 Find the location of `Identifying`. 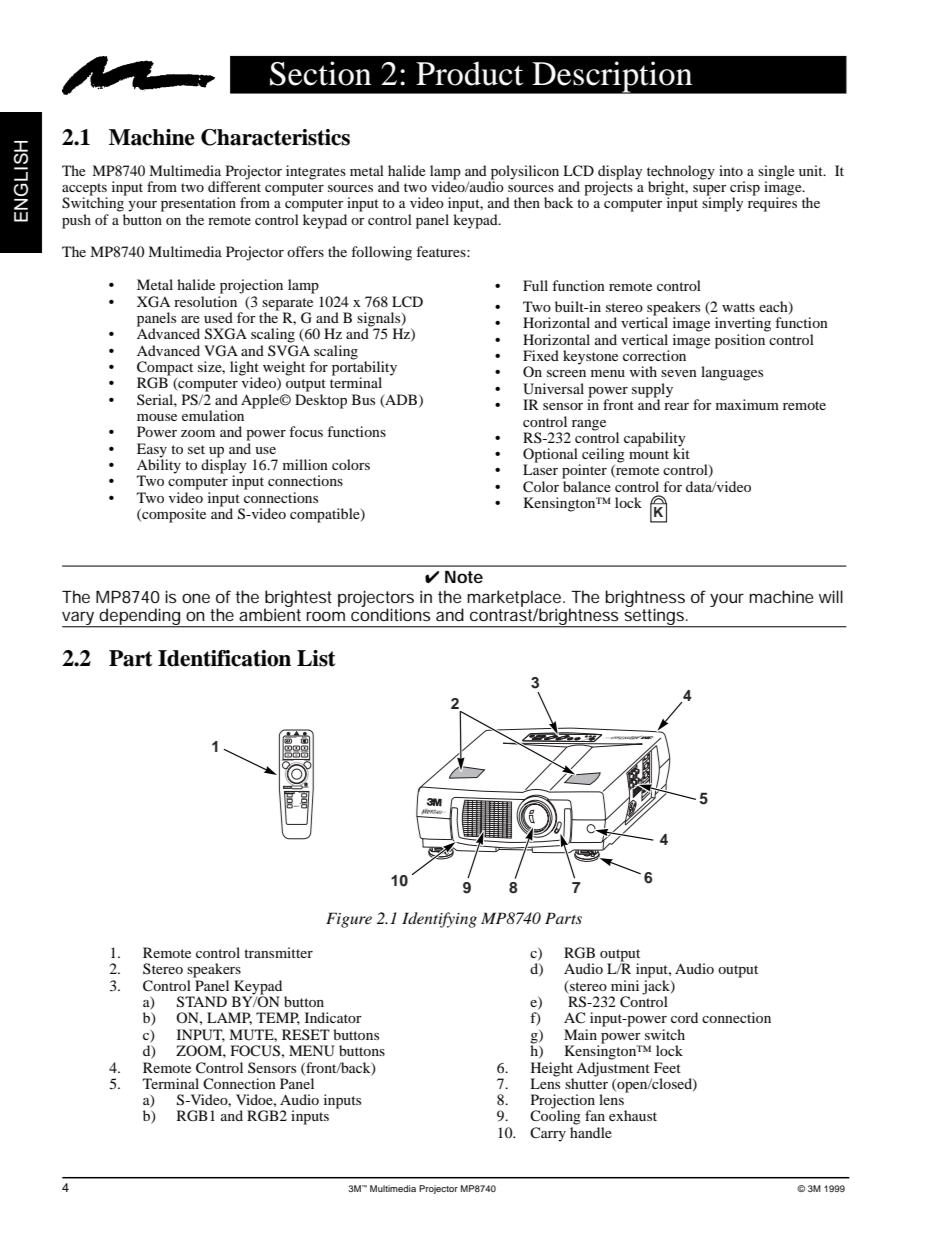

Identifying is located at coordinates (439, 920).
